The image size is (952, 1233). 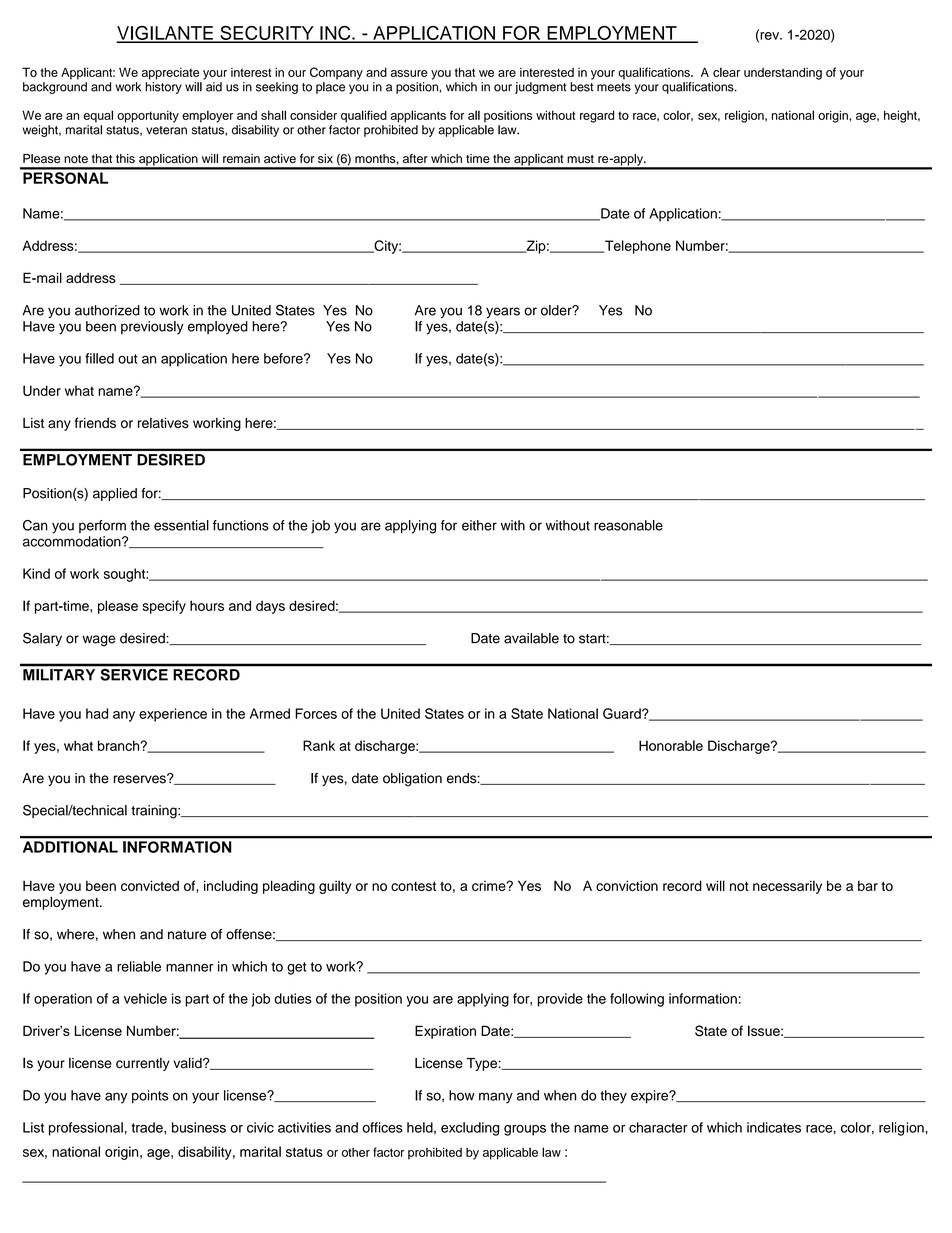 What do you see at coordinates (628, 525) in the page?
I see `reasonable` at bounding box center [628, 525].
